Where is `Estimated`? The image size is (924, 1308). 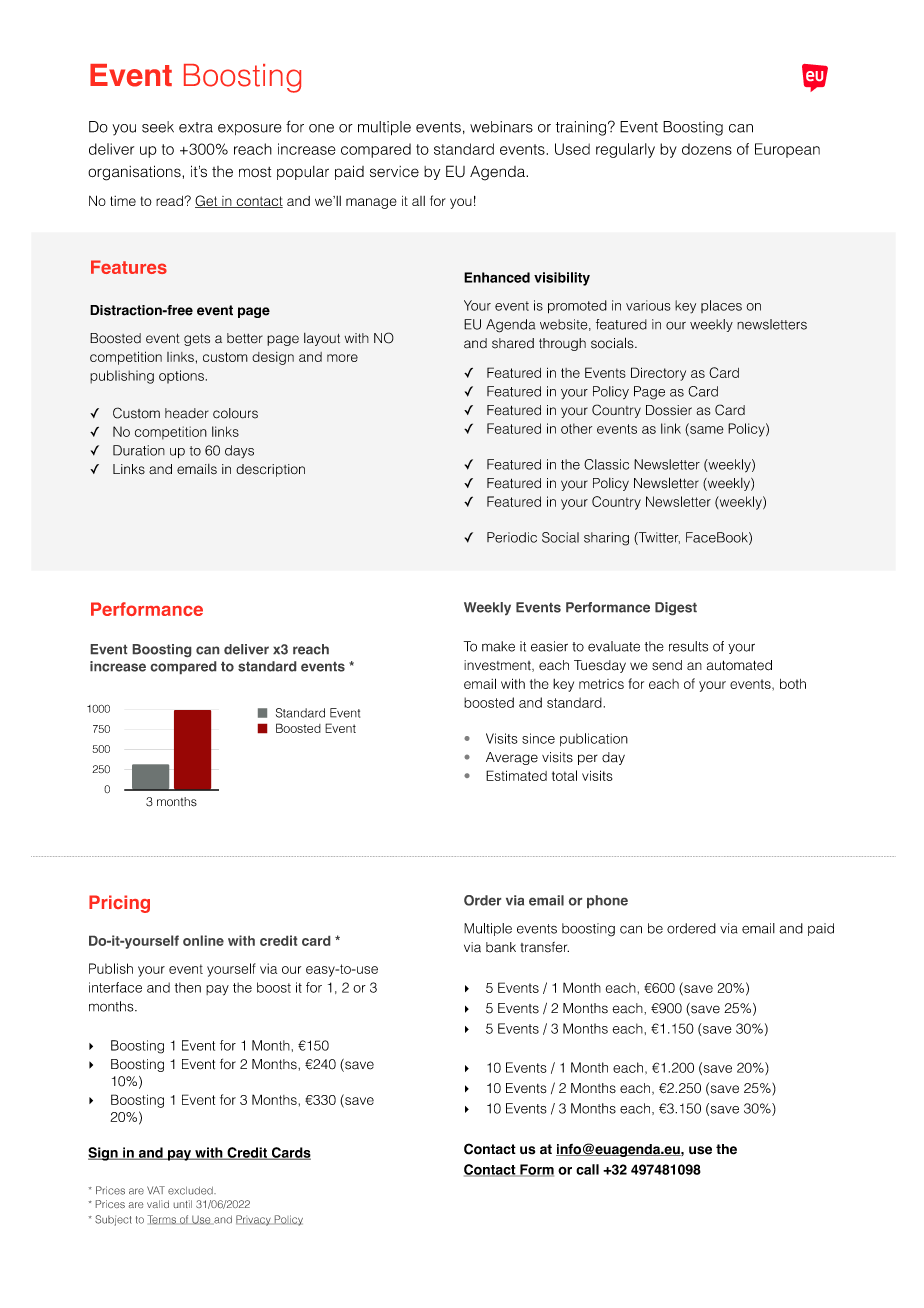 Estimated is located at coordinates (516, 775).
